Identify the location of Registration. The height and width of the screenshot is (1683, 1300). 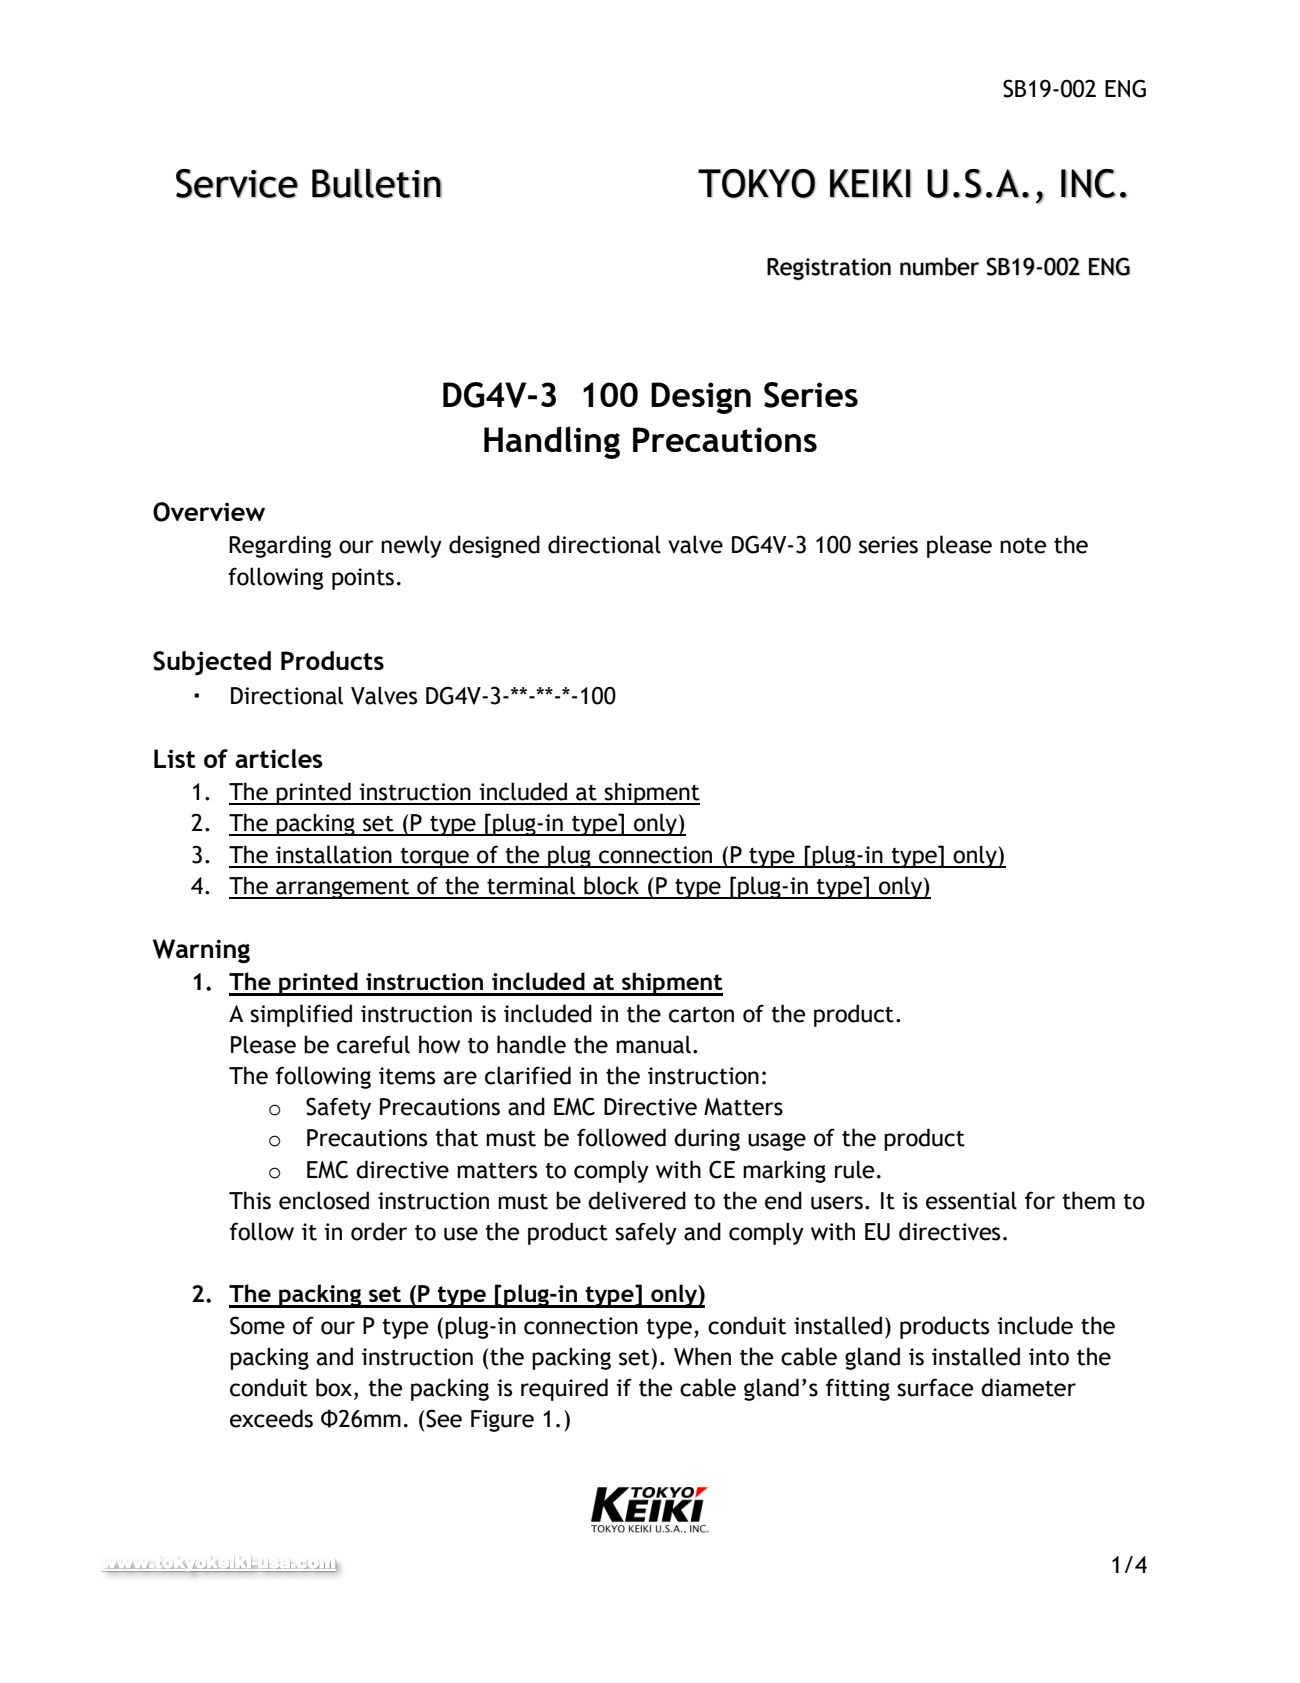
(829, 269).
